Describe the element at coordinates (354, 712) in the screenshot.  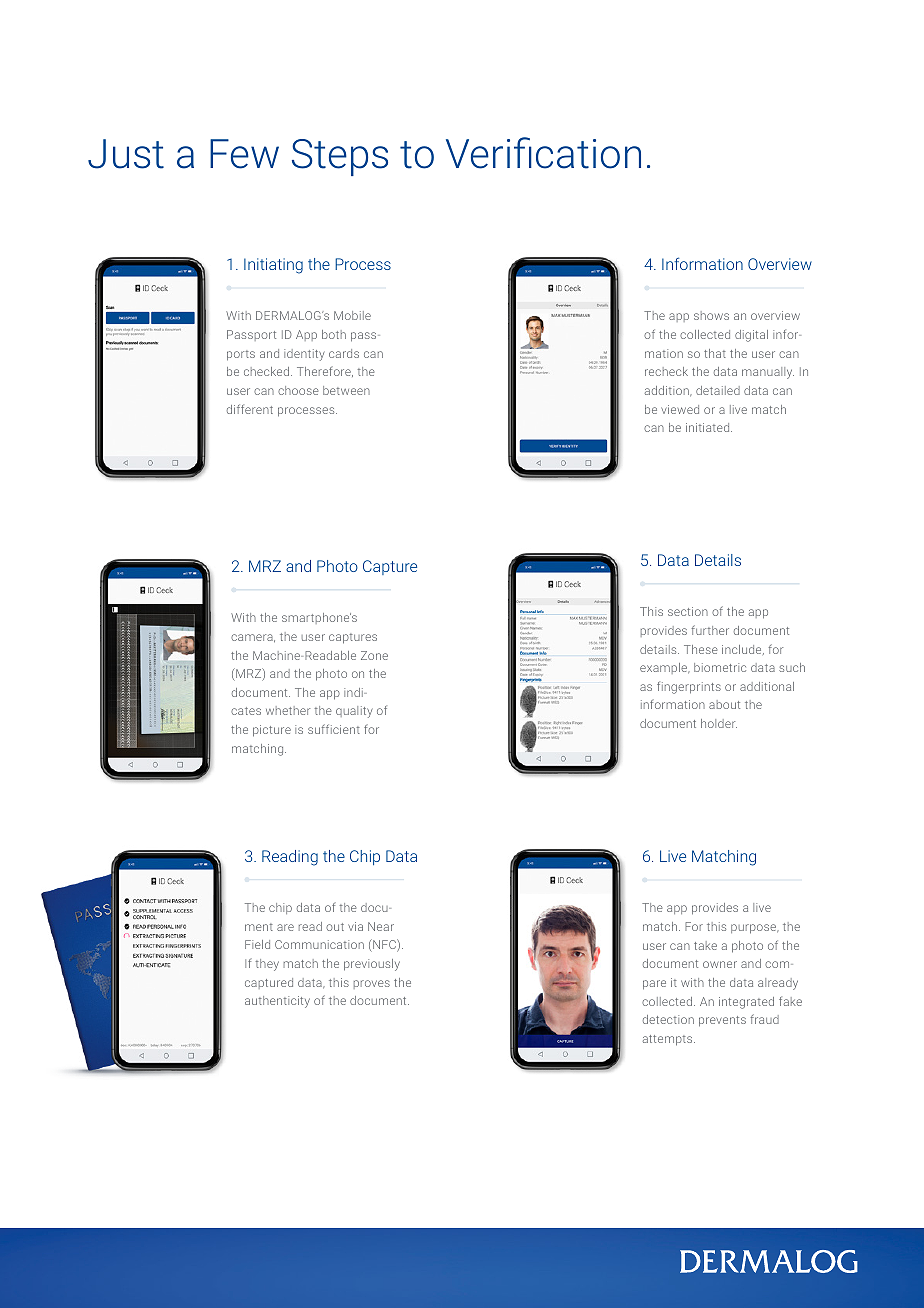
I see `quality` at that location.
